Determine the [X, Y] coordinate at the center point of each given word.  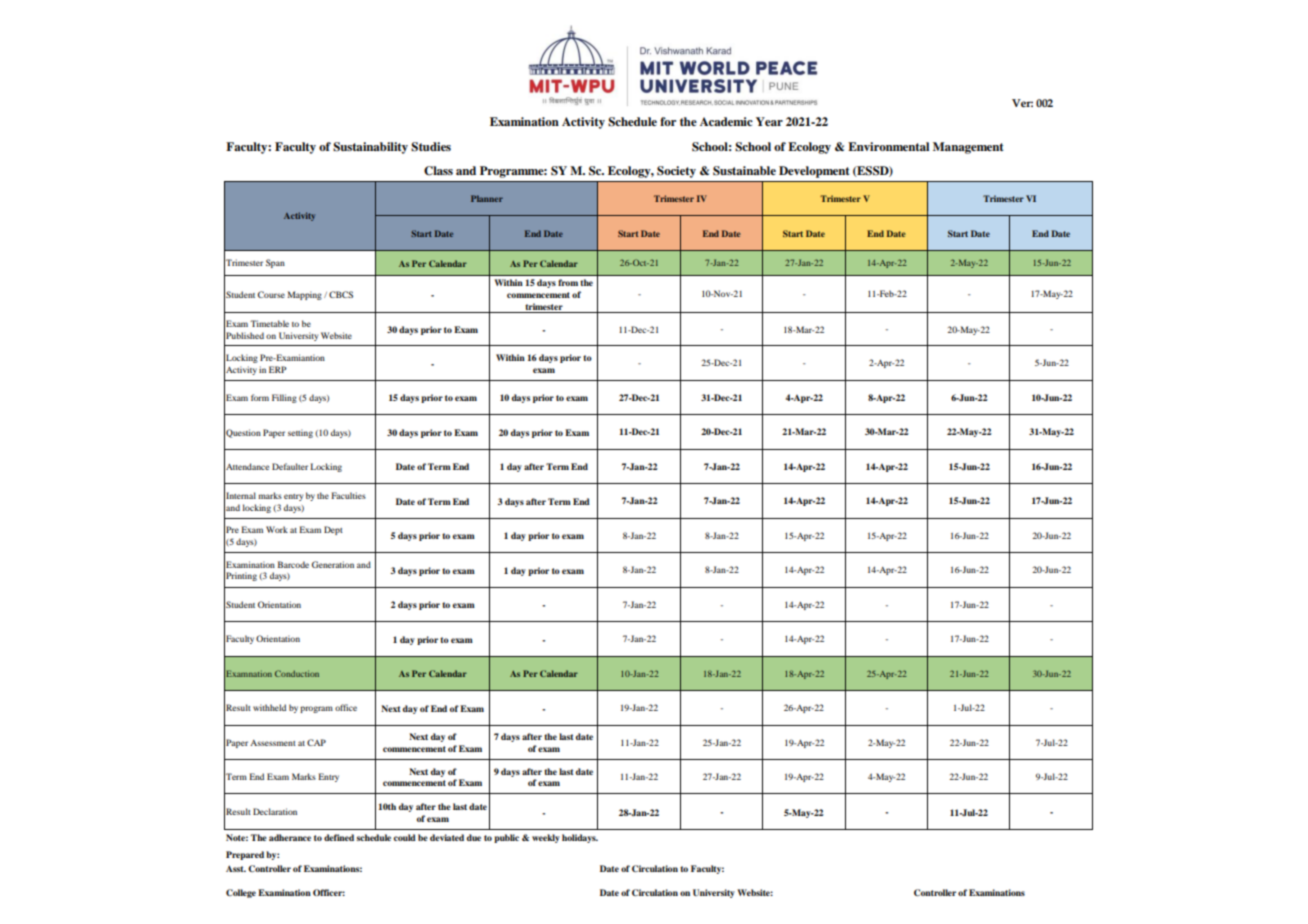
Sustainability [370, 148]
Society [676, 172]
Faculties [348, 495]
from [568, 282]
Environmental [888, 146]
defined [339, 837]
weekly [546, 838]
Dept [333, 530]
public [506, 838]
